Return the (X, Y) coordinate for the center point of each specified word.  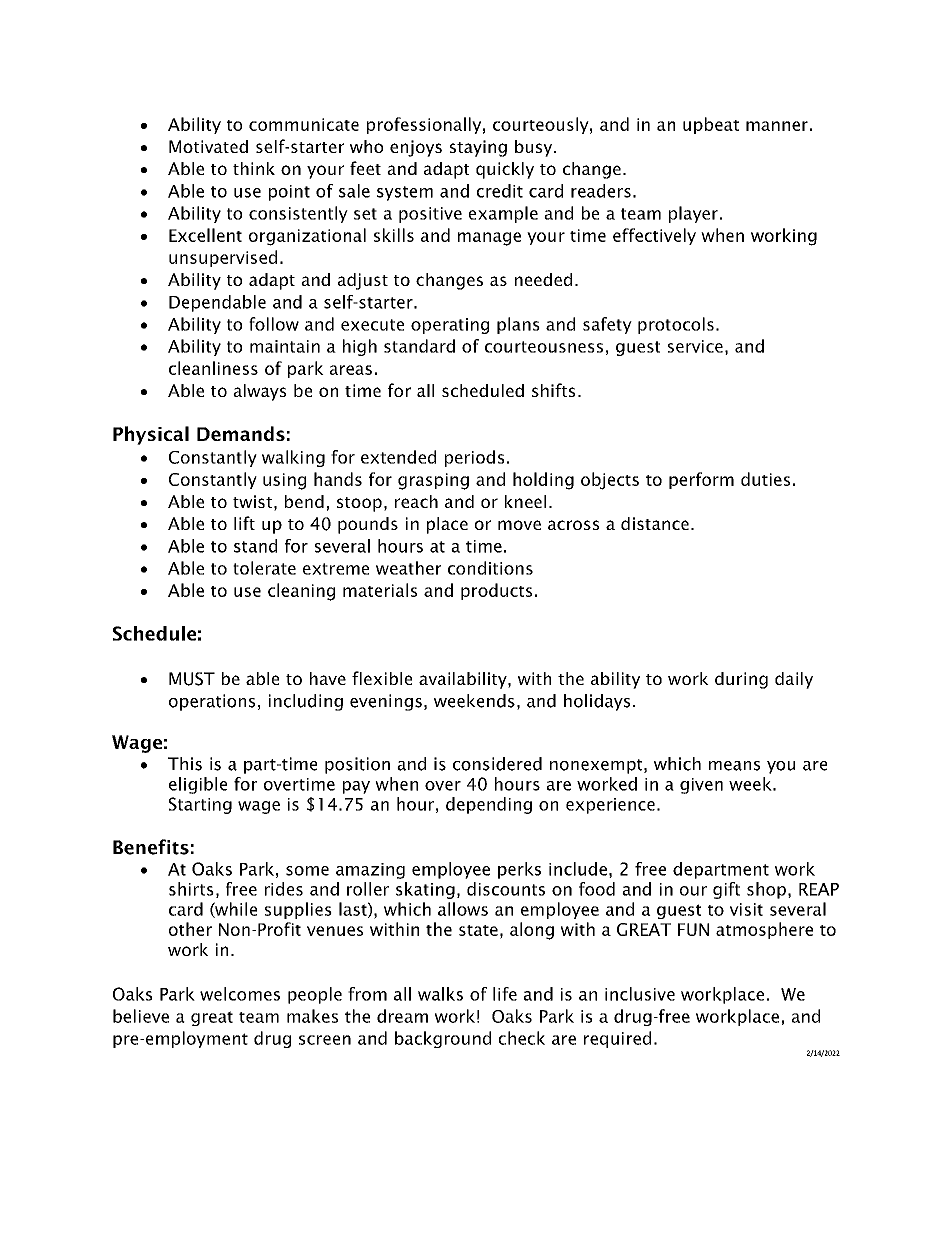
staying (478, 148)
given (701, 786)
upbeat (711, 125)
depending (489, 805)
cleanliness (213, 368)
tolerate (264, 568)
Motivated (208, 146)
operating (450, 326)
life (505, 994)
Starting (200, 805)
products (496, 591)
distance (655, 523)
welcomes (240, 994)
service (695, 346)
